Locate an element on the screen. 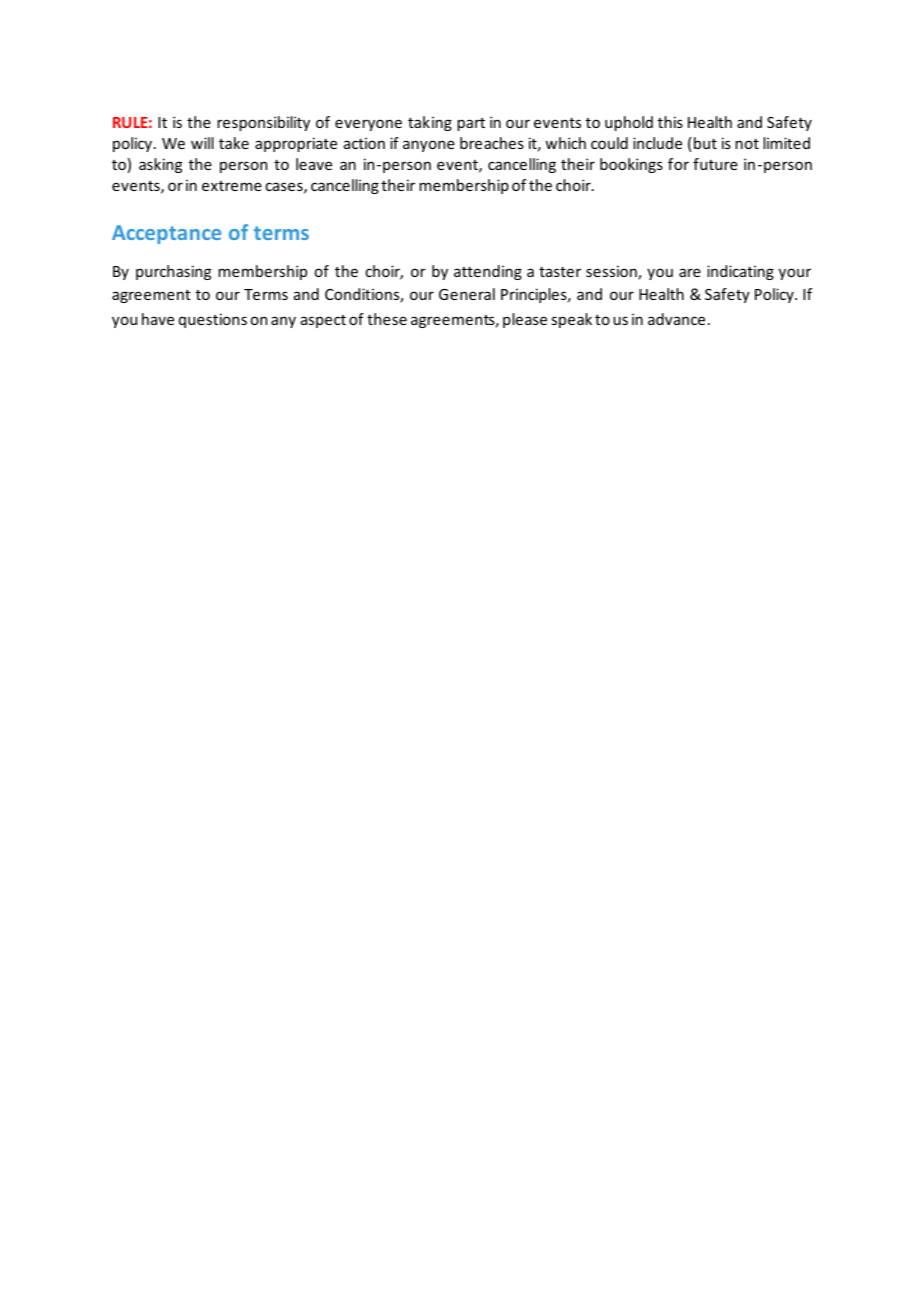 The image size is (924, 1308). bookings is located at coordinates (631, 165).
